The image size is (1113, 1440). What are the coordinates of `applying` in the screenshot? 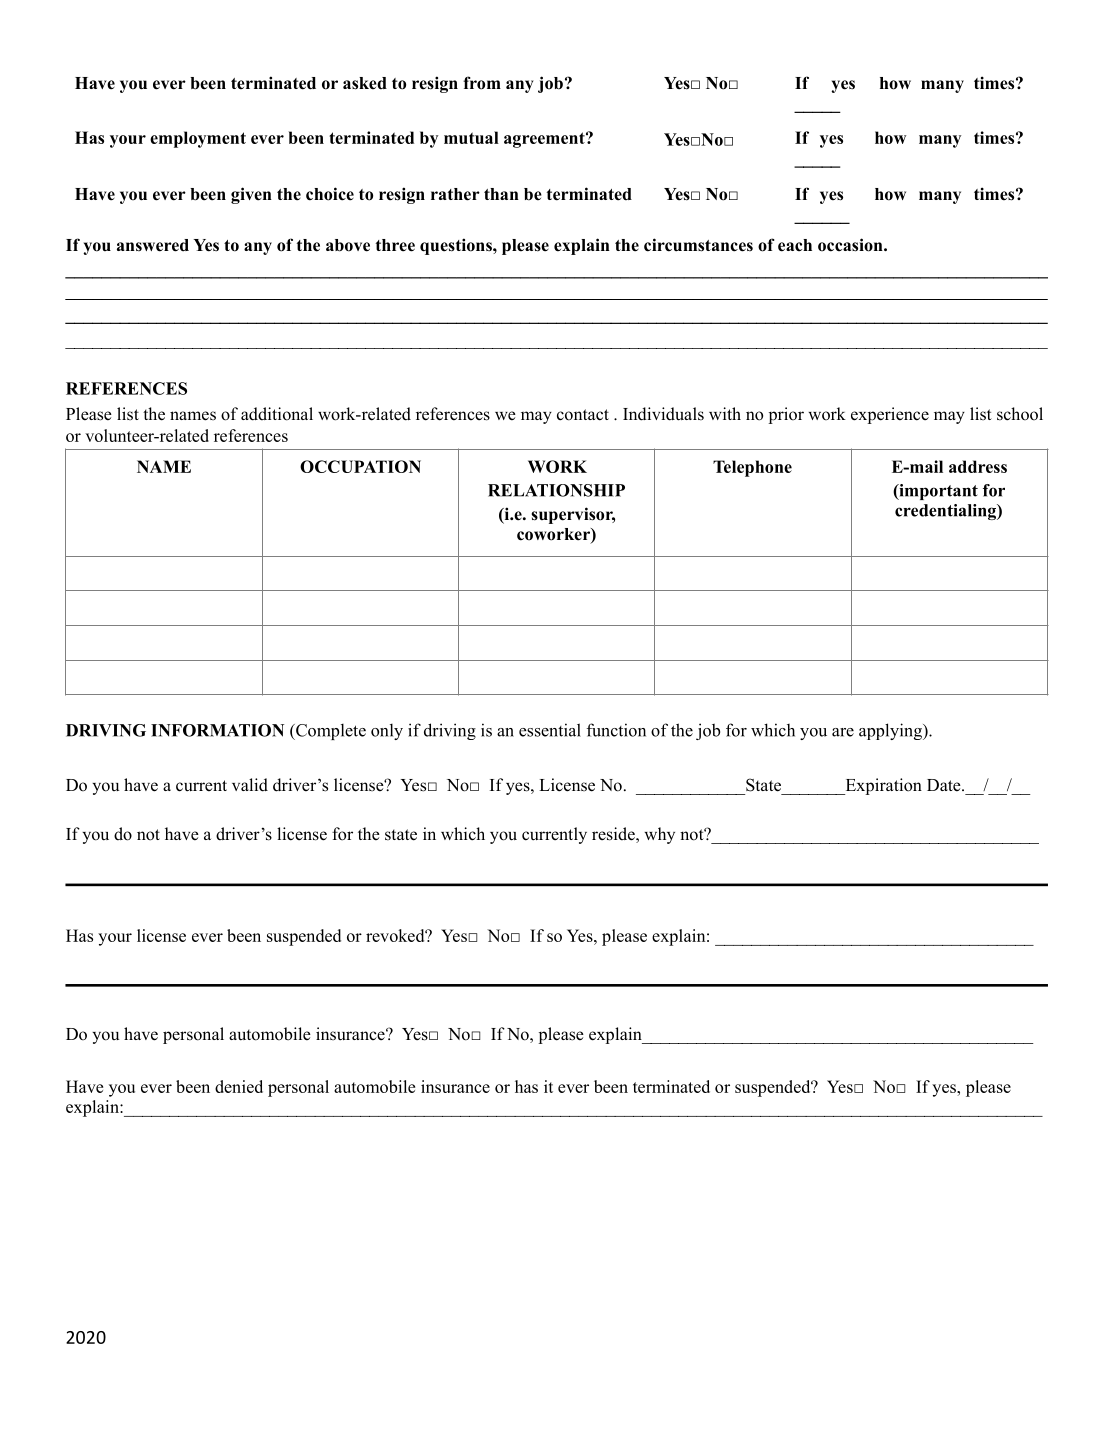 It's located at (891, 731).
